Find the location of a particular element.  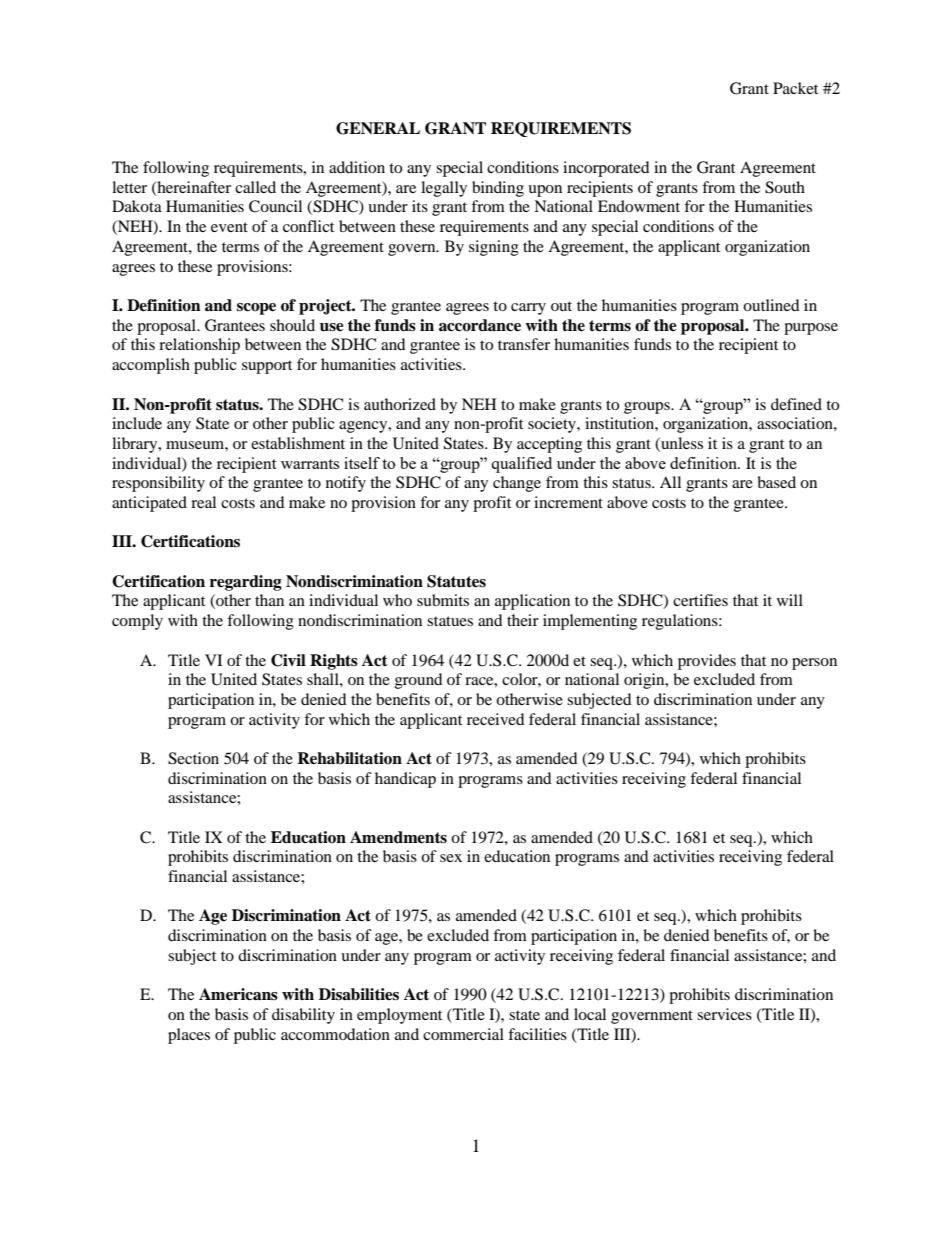

statues is located at coordinates (450, 621).
